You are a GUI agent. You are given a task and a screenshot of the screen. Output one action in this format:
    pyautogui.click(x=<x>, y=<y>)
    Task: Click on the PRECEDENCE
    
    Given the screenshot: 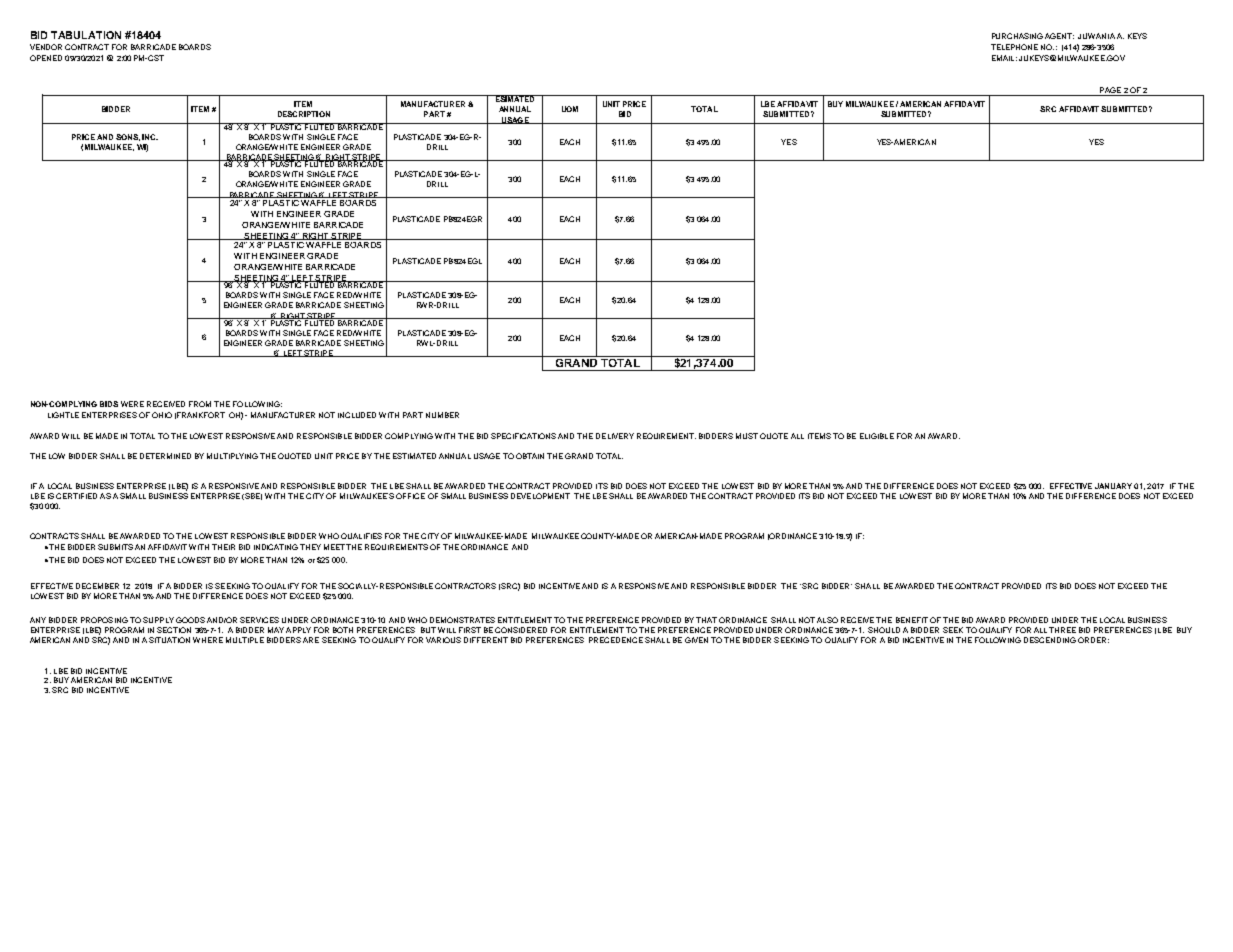 What is the action you would take?
    pyautogui.click(x=616, y=640)
